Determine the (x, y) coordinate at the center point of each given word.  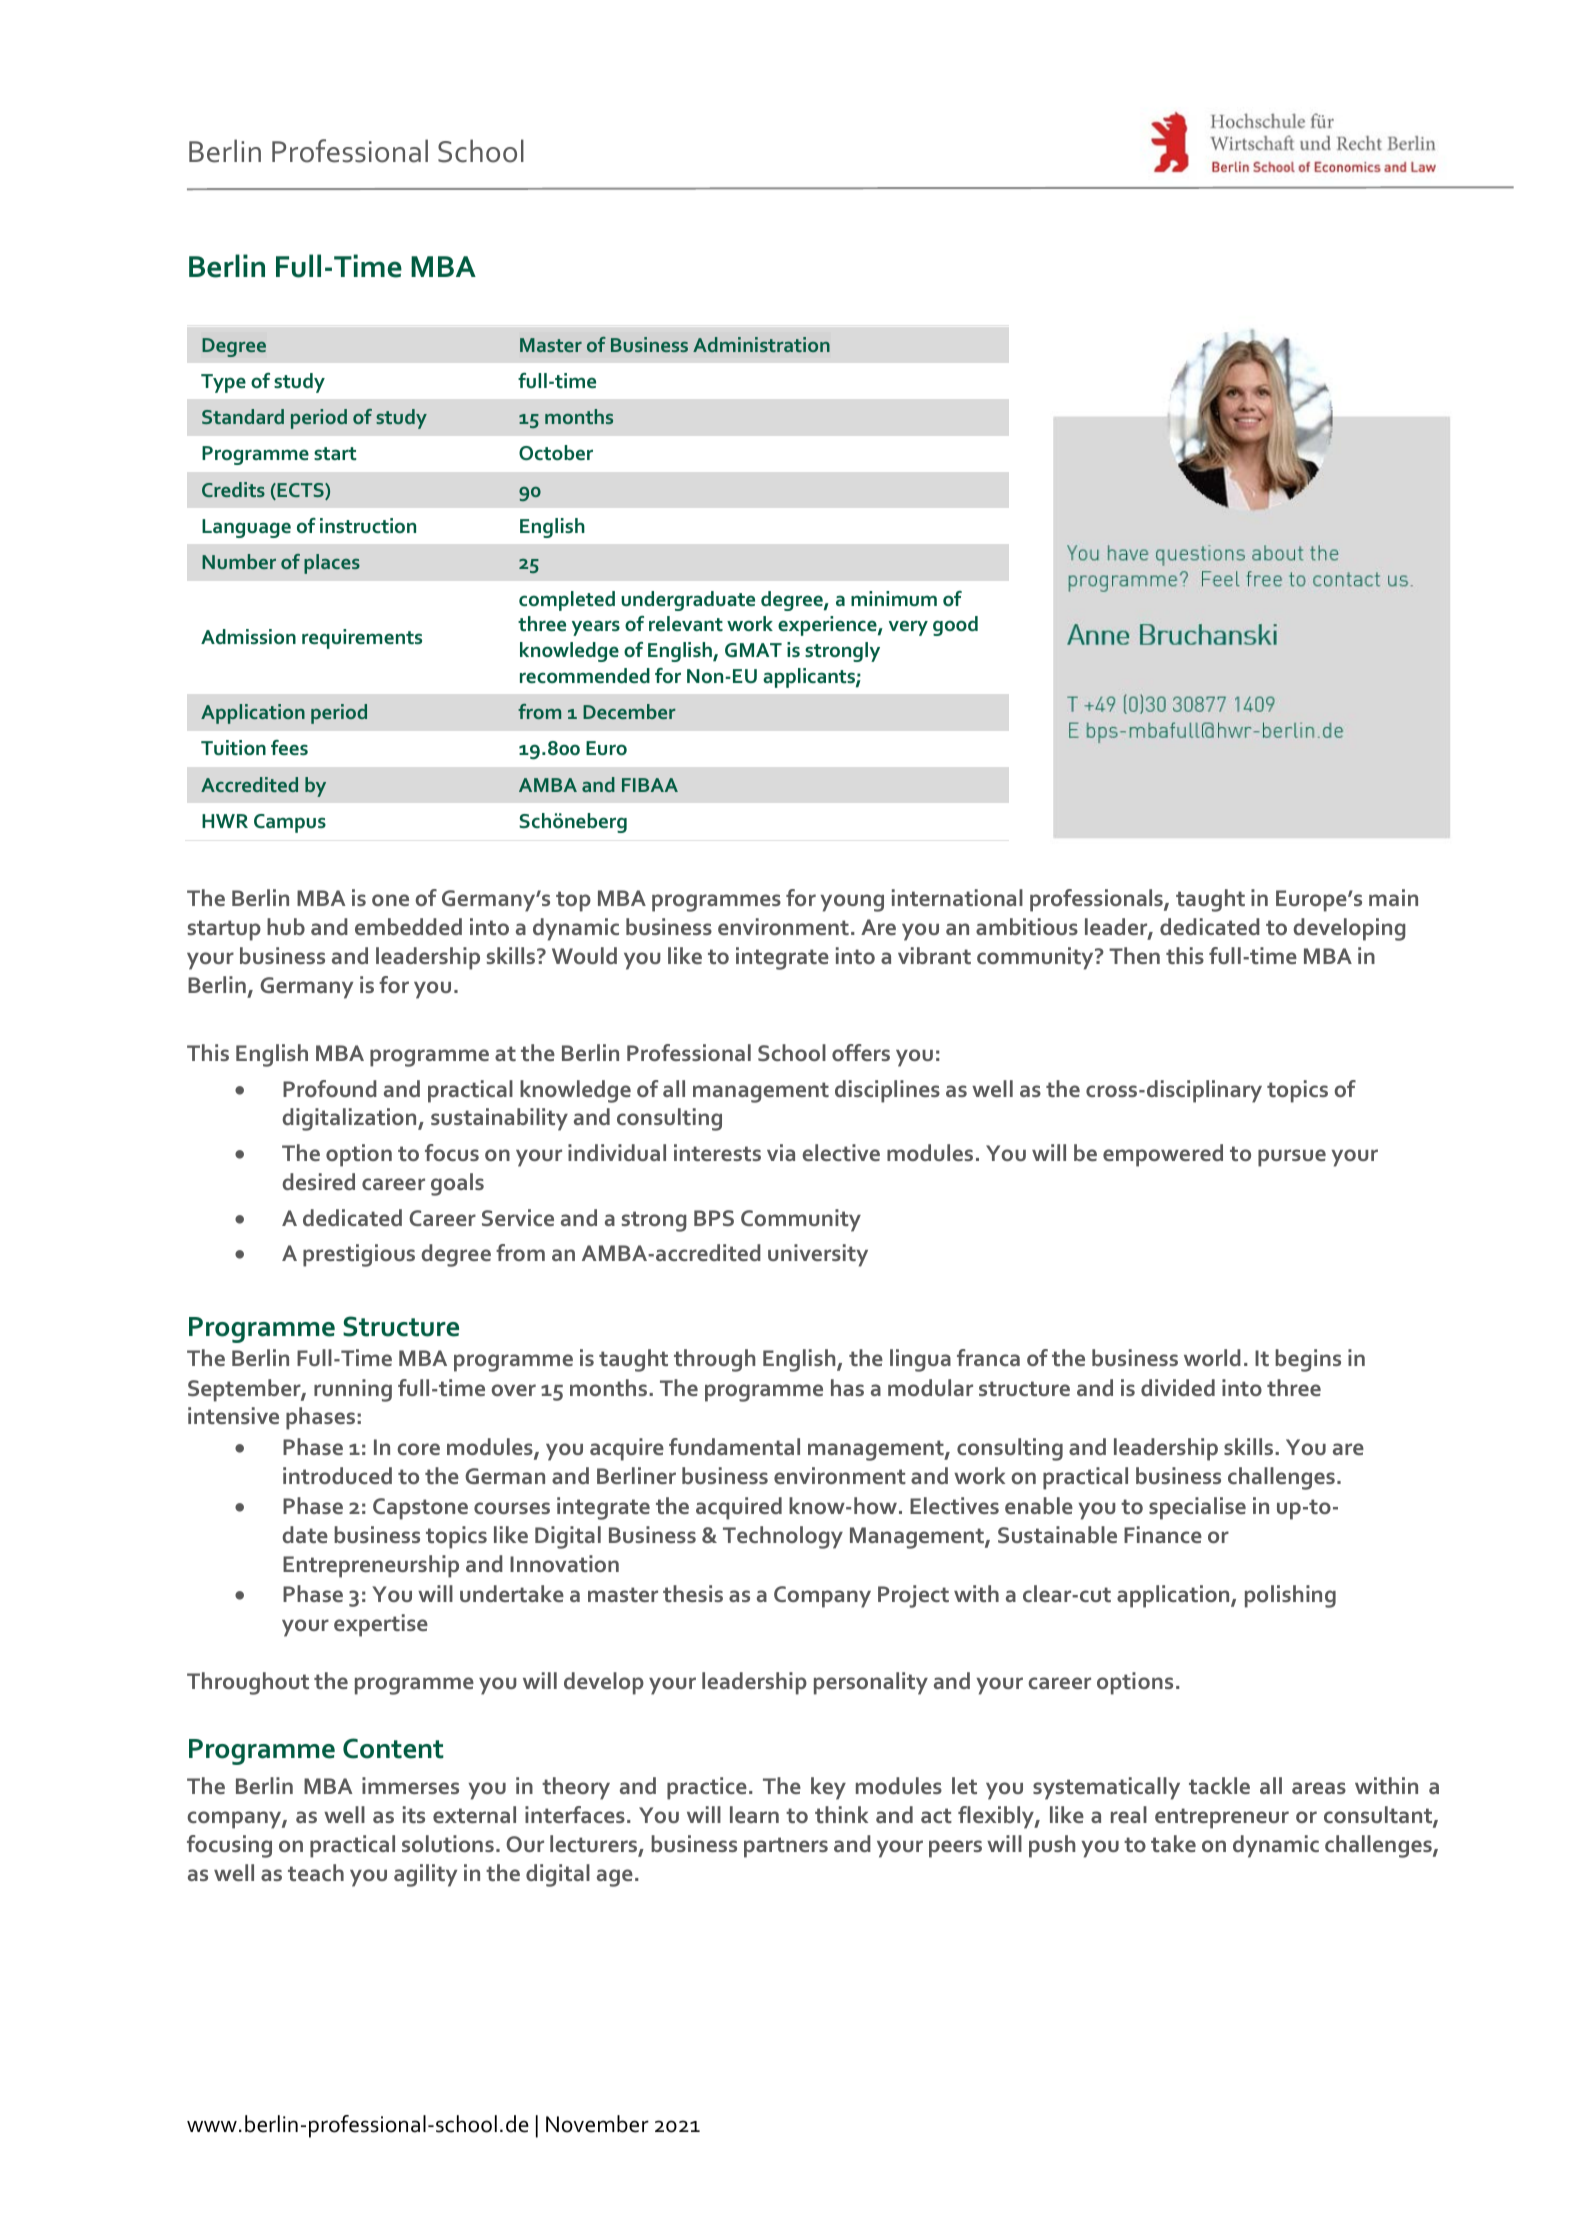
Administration (761, 344)
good (955, 626)
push (1052, 1846)
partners (786, 1847)
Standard (243, 416)
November (597, 2124)
